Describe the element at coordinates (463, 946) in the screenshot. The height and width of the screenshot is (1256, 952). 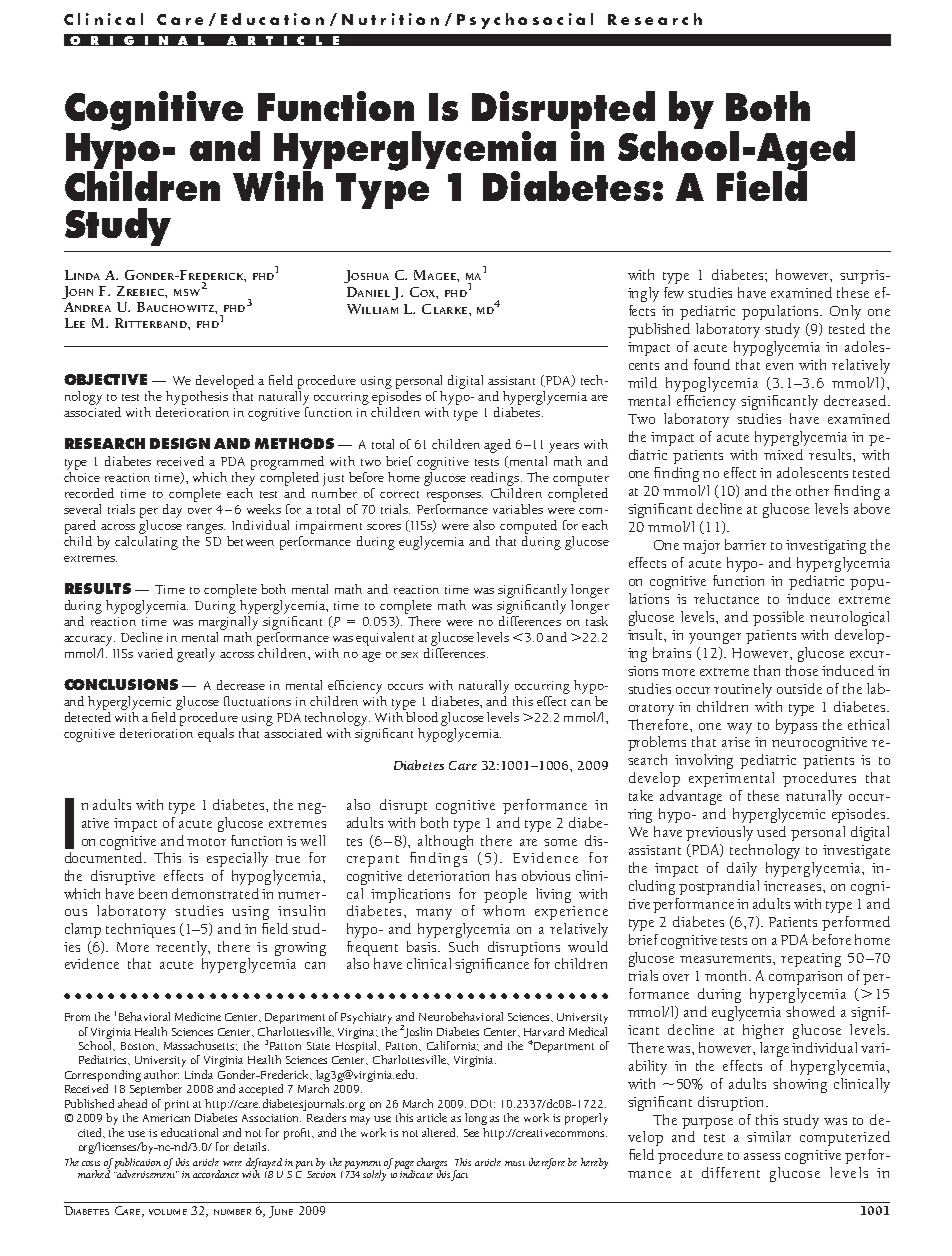
I see `Such` at that location.
